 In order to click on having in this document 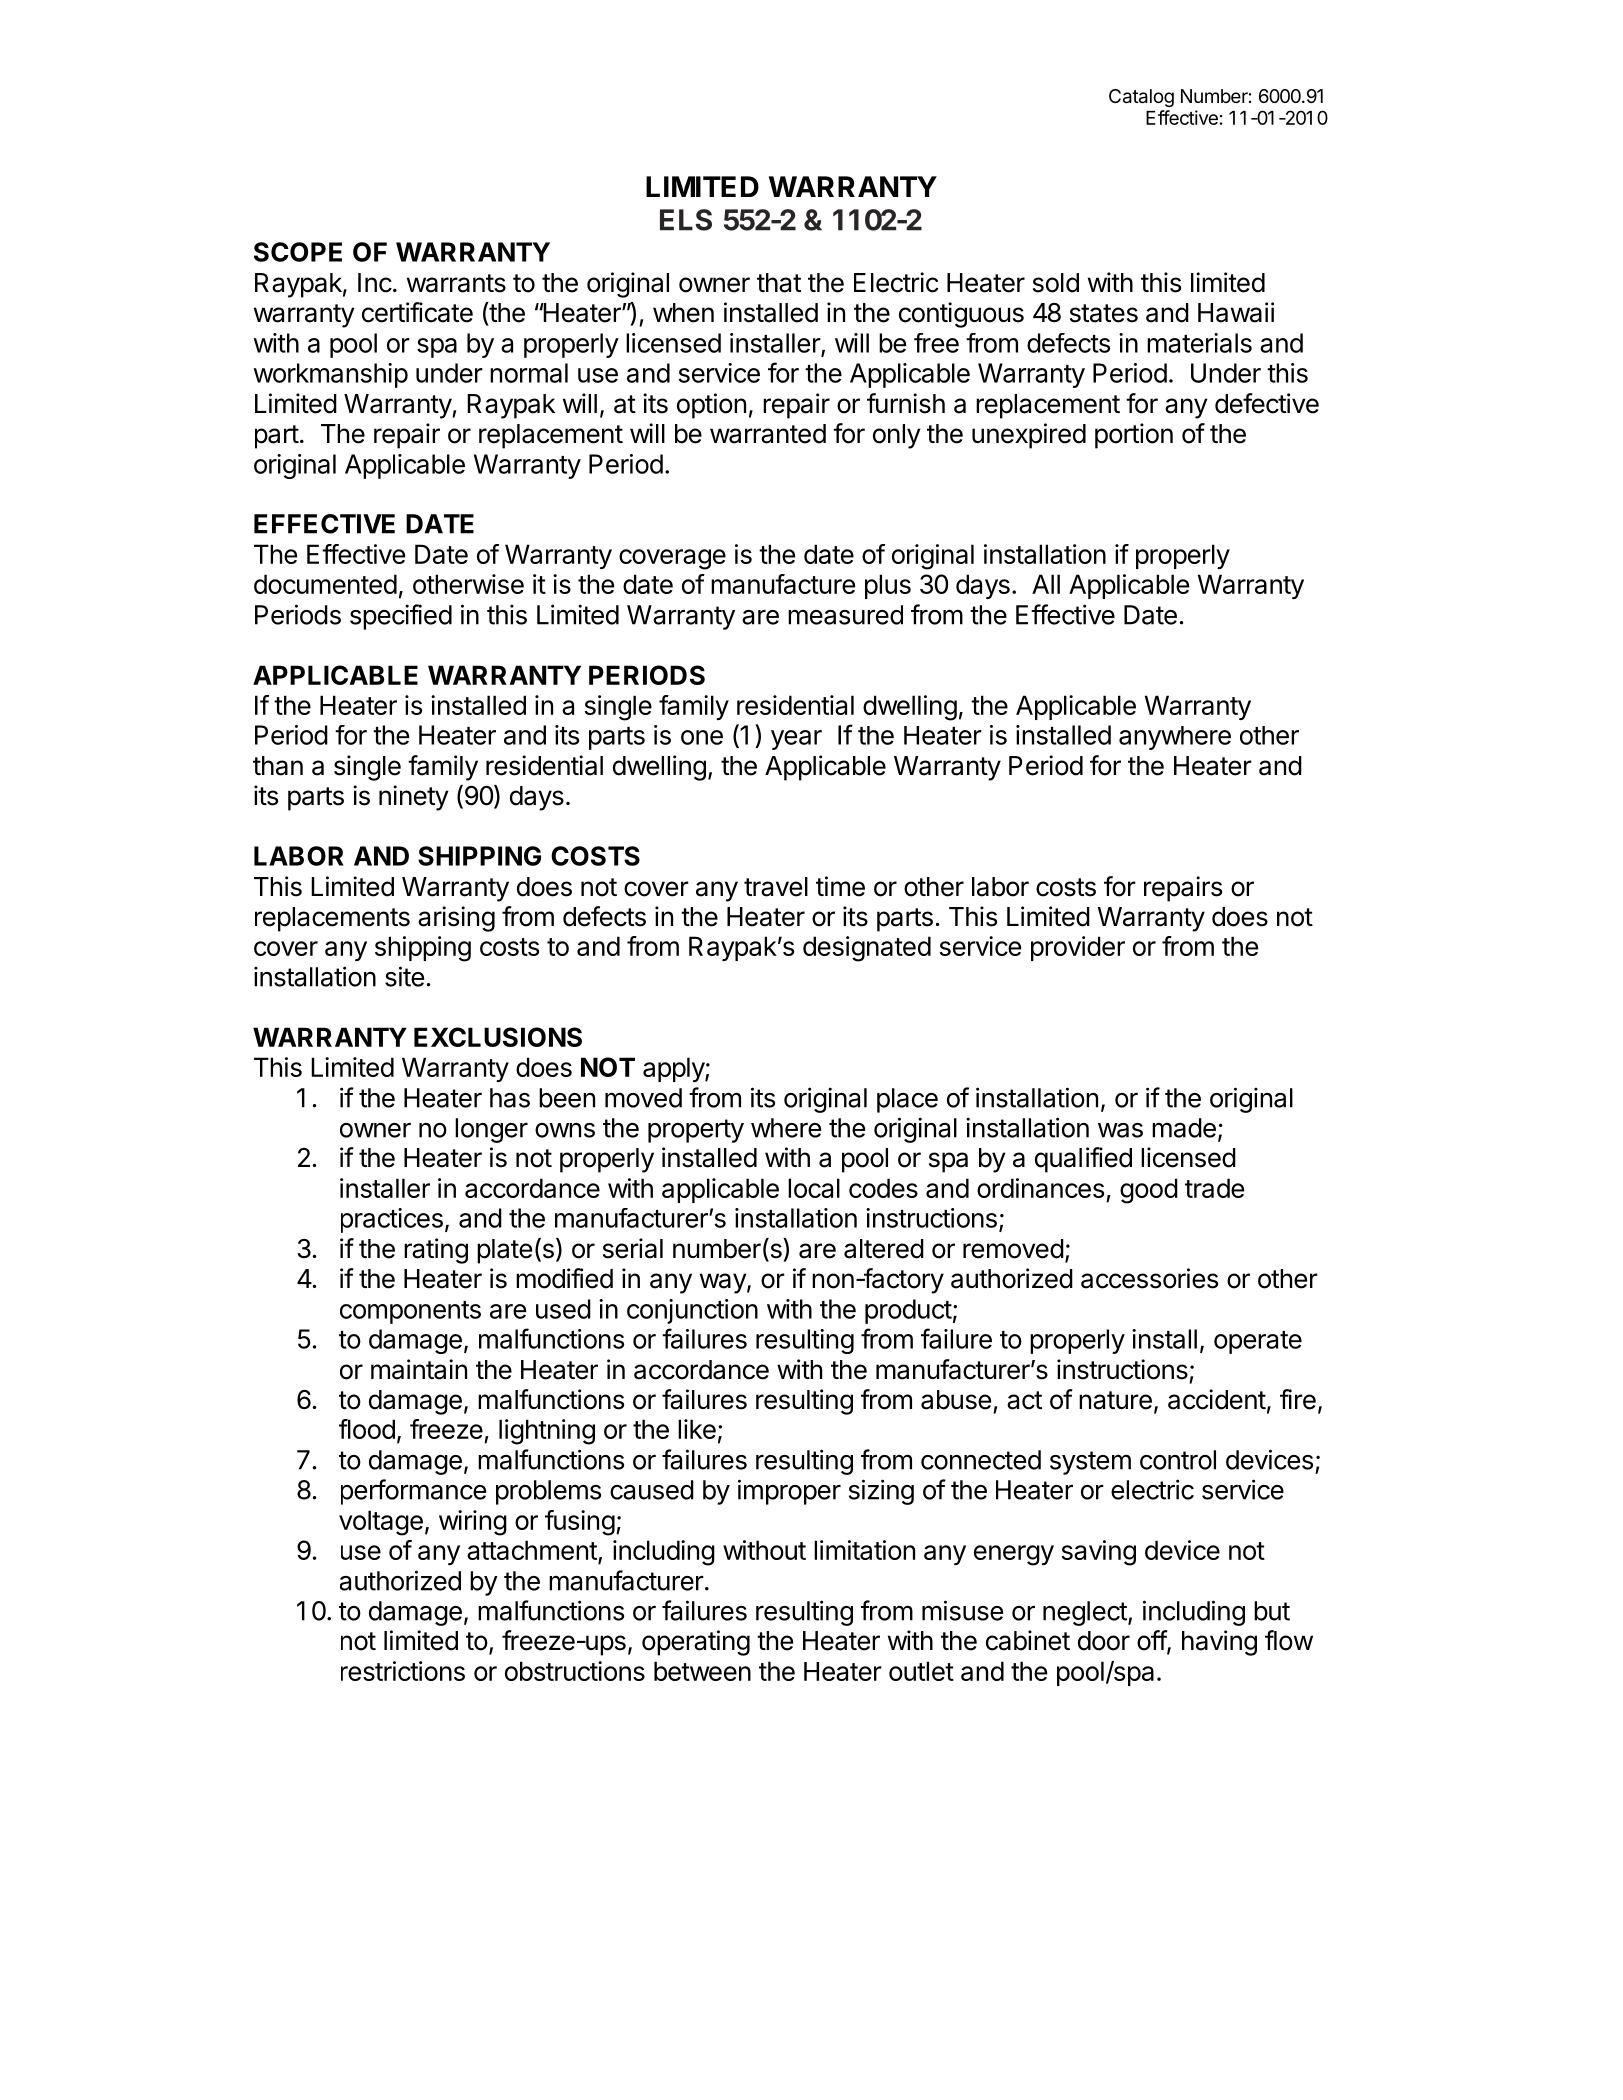, I will do `click(1219, 1643)`.
